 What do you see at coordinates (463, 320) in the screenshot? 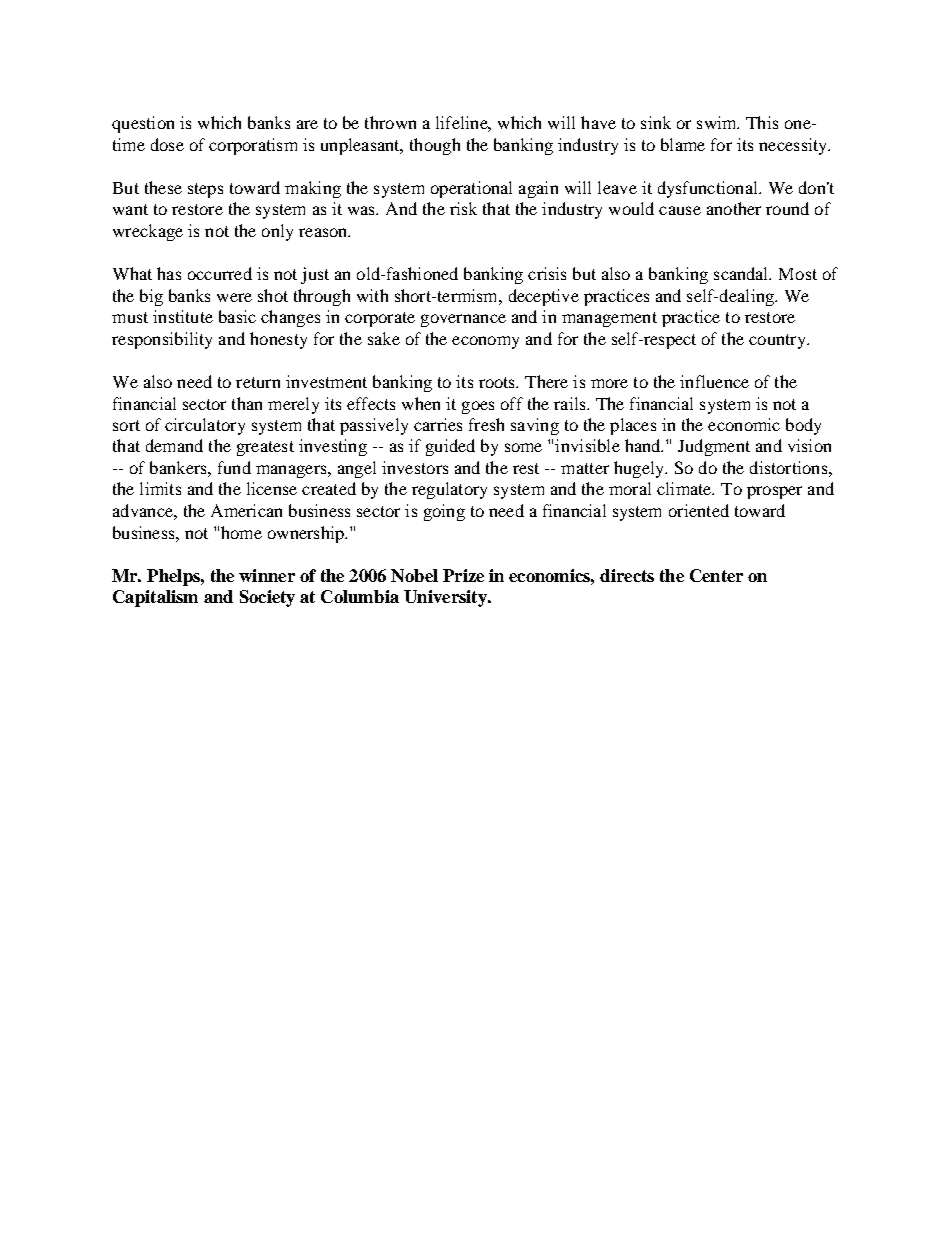
I see `governance` at bounding box center [463, 320].
